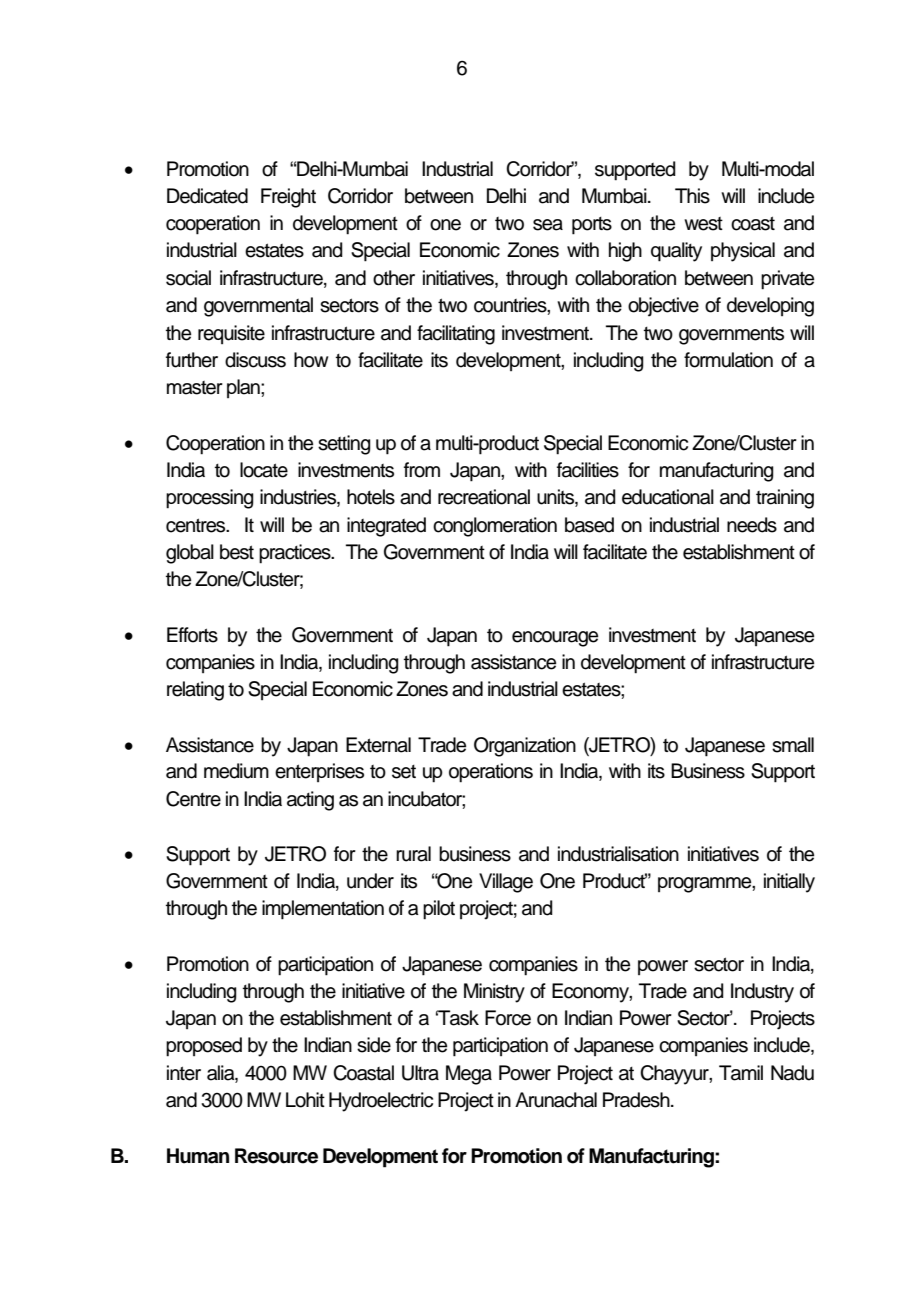  What do you see at coordinates (469, 1075) in the page?
I see `Mega` at bounding box center [469, 1075].
